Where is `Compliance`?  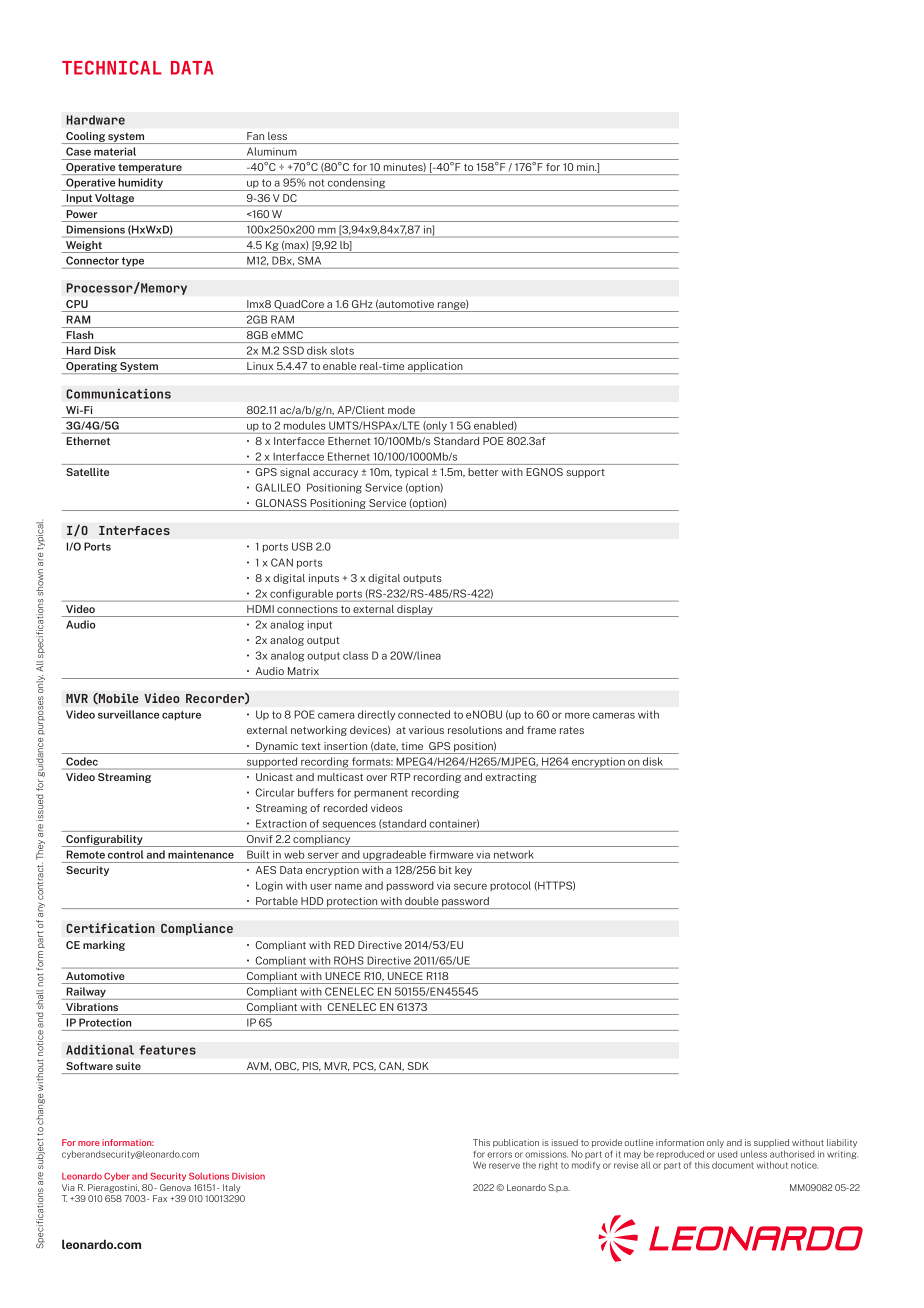
Compliance is located at coordinates (197, 929).
